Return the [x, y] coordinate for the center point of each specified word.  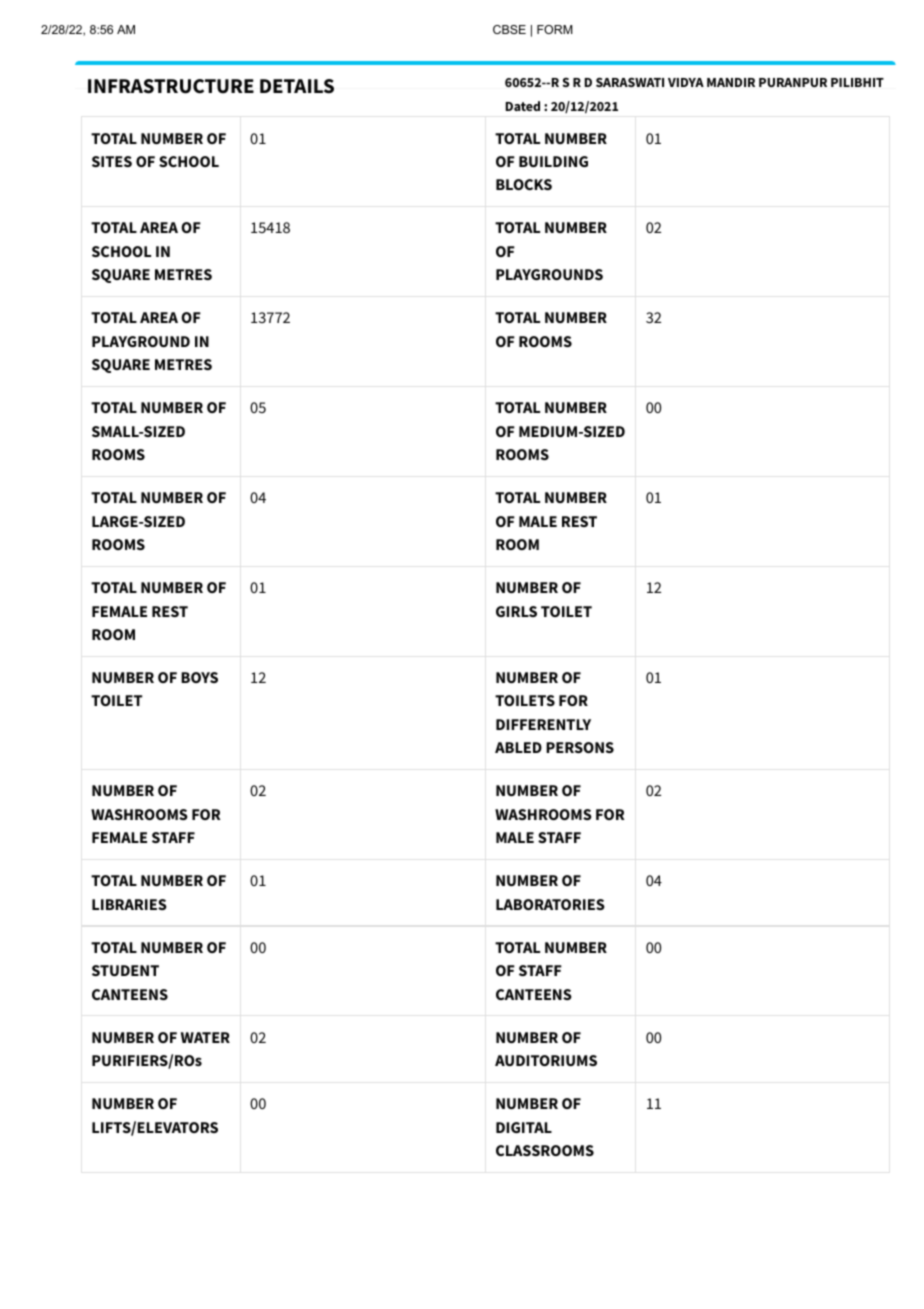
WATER [205, 1037]
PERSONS [580, 747]
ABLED [518, 747]
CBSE [509, 29]
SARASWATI [630, 82]
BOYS [199, 677]
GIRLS [516, 611]
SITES [112, 161]
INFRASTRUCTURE [171, 86]
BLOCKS [524, 184]
